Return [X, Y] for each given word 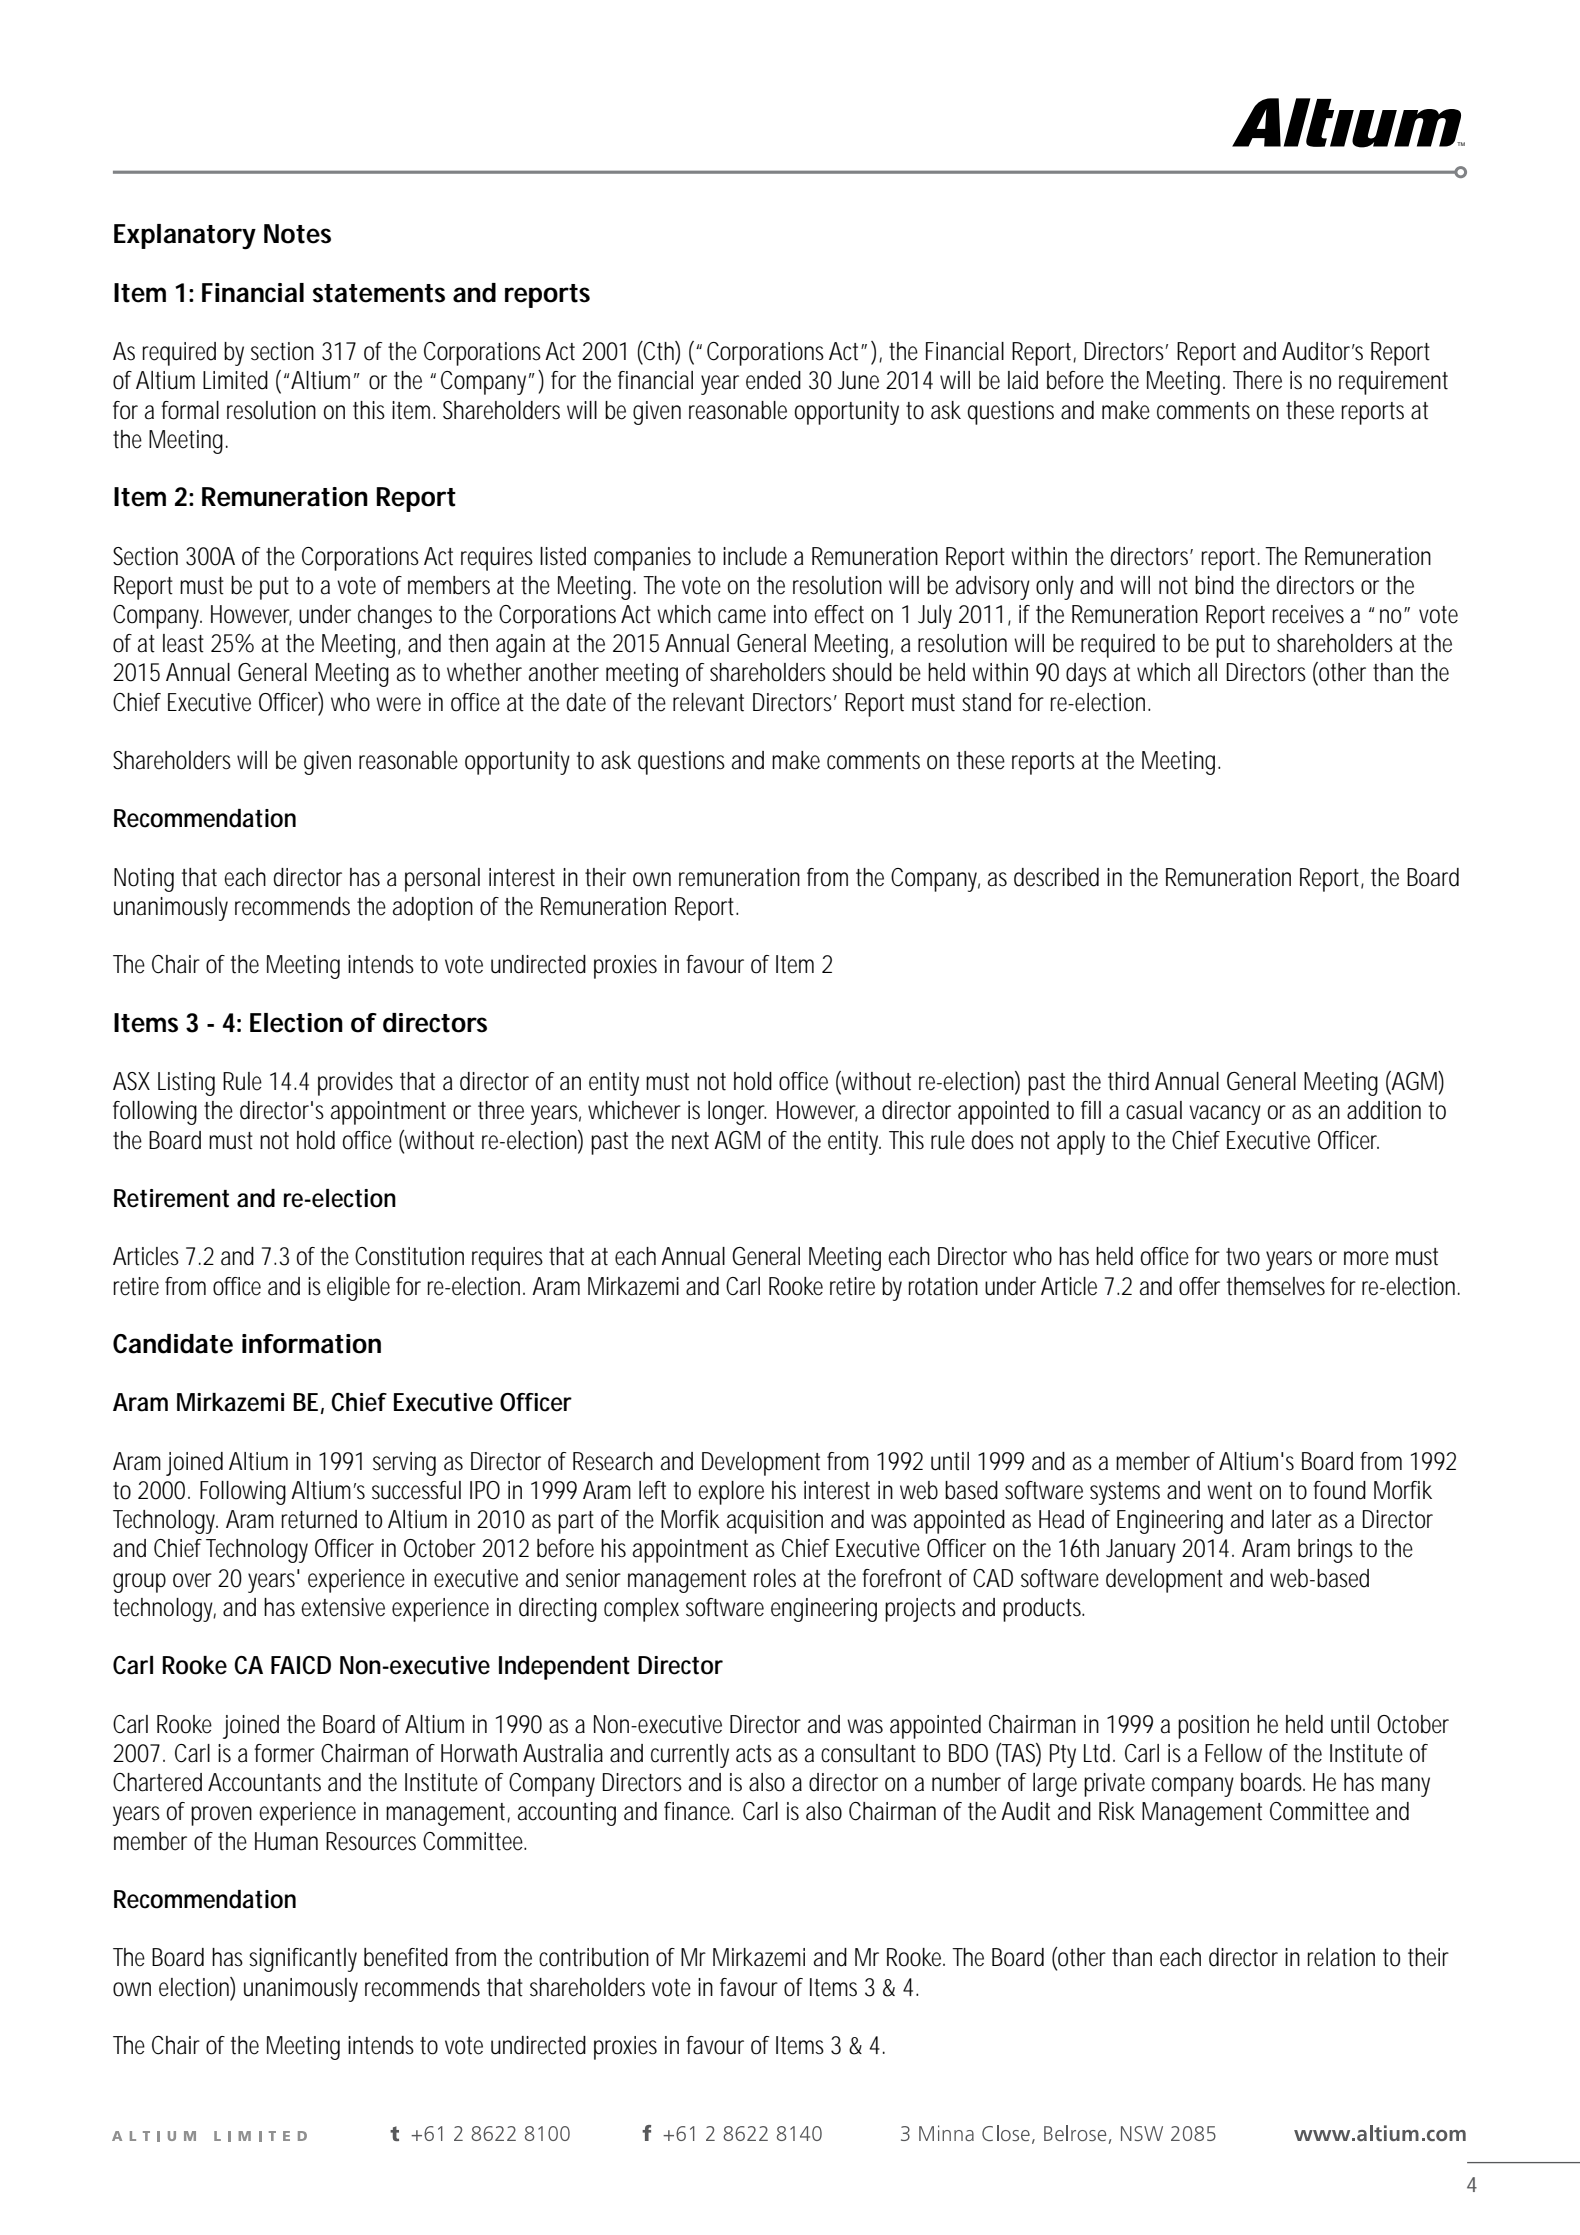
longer [737, 1113]
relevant [708, 702]
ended [773, 380]
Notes [297, 234]
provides [355, 1084]
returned [319, 1519]
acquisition [775, 1522]
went [1229, 1491]
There [1257, 380]
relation [1341, 1957]
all [1207, 672]
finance [698, 1811]
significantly [303, 1960]
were [398, 704]
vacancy [1225, 1115]
